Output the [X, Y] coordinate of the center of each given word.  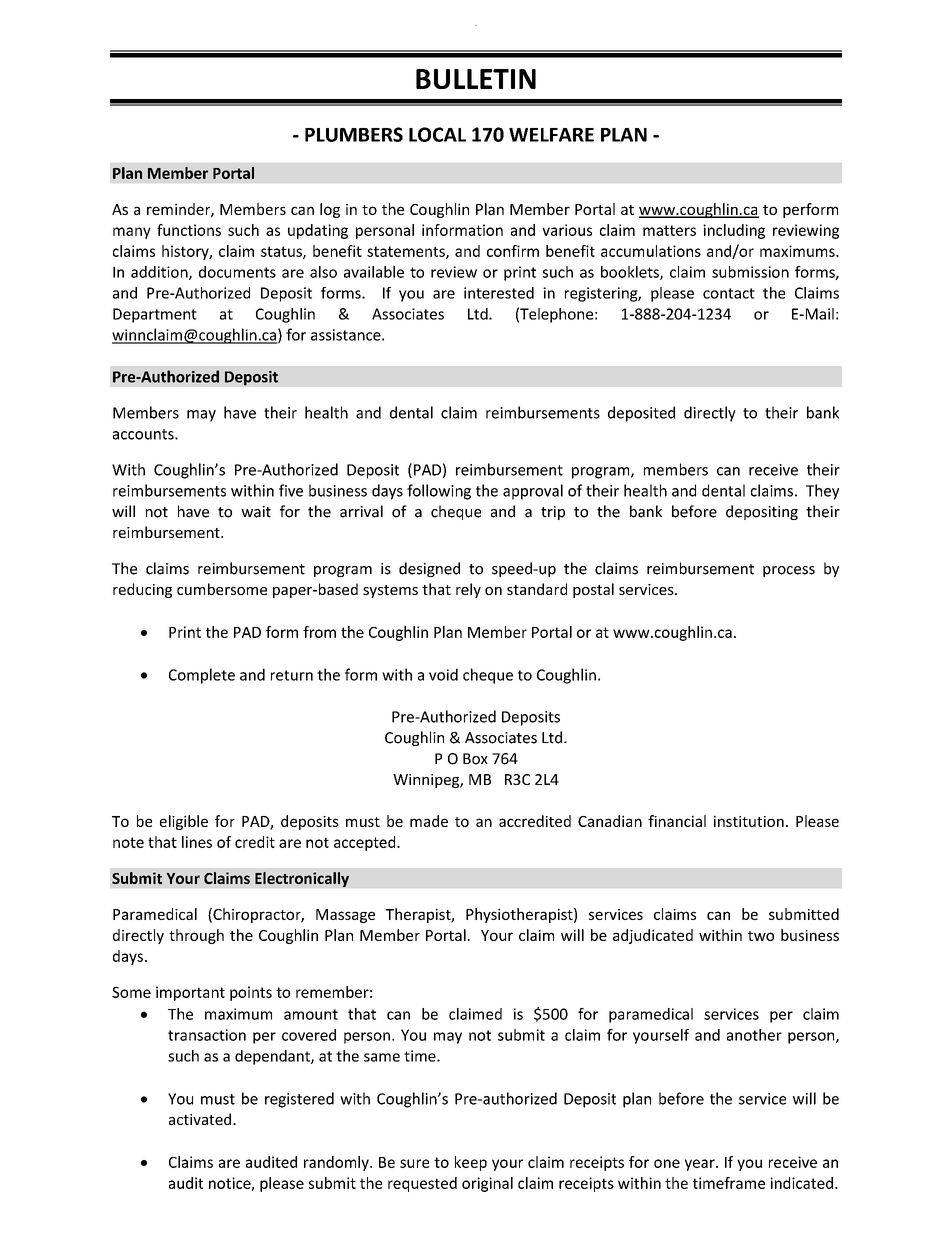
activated [201, 1119]
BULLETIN [476, 79]
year [701, 1165]
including [734, 231]
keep [471, 1163]
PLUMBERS [354, 134]
